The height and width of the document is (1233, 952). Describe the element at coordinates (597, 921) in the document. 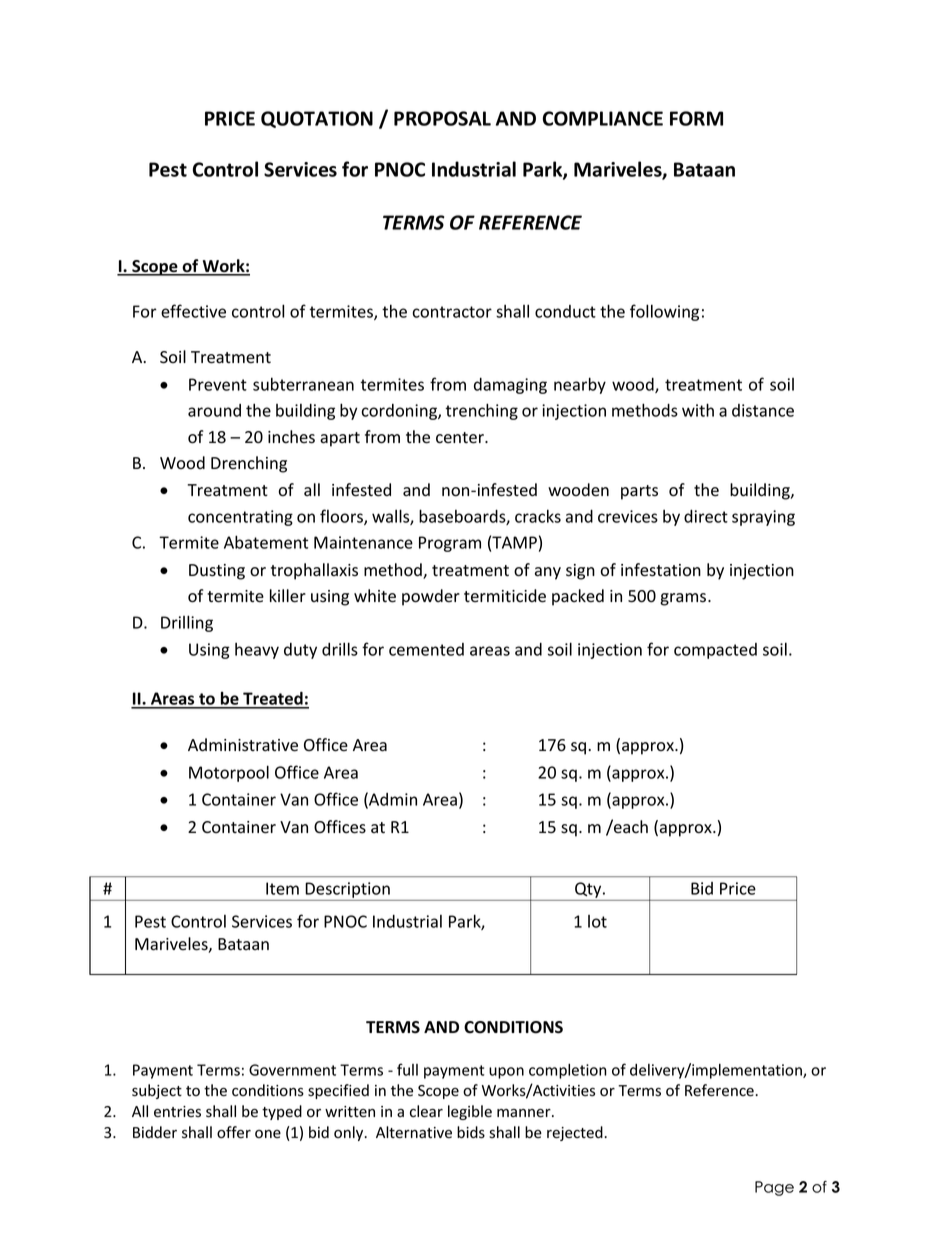

I see `lot` at that location.
